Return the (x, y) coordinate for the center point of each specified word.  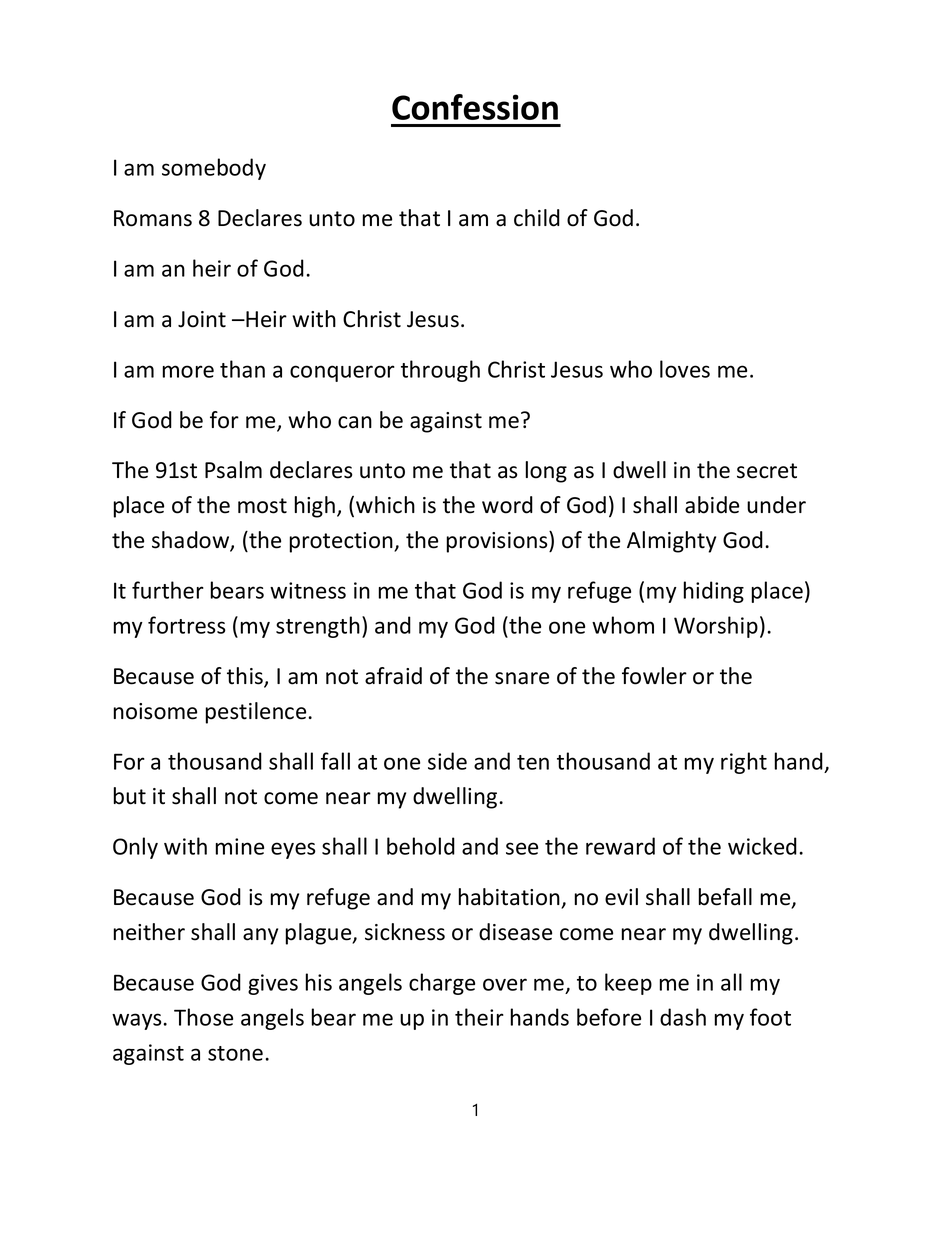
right (744, 763)
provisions (498, 542)
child (537, 218)
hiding (714, 592)
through (440, 371)
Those (203, 1017)
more (188, 371)
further (168, 590)
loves (685, 369)
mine (240, 846)
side (447, 761)
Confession (475, 107)
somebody (214, 169)
